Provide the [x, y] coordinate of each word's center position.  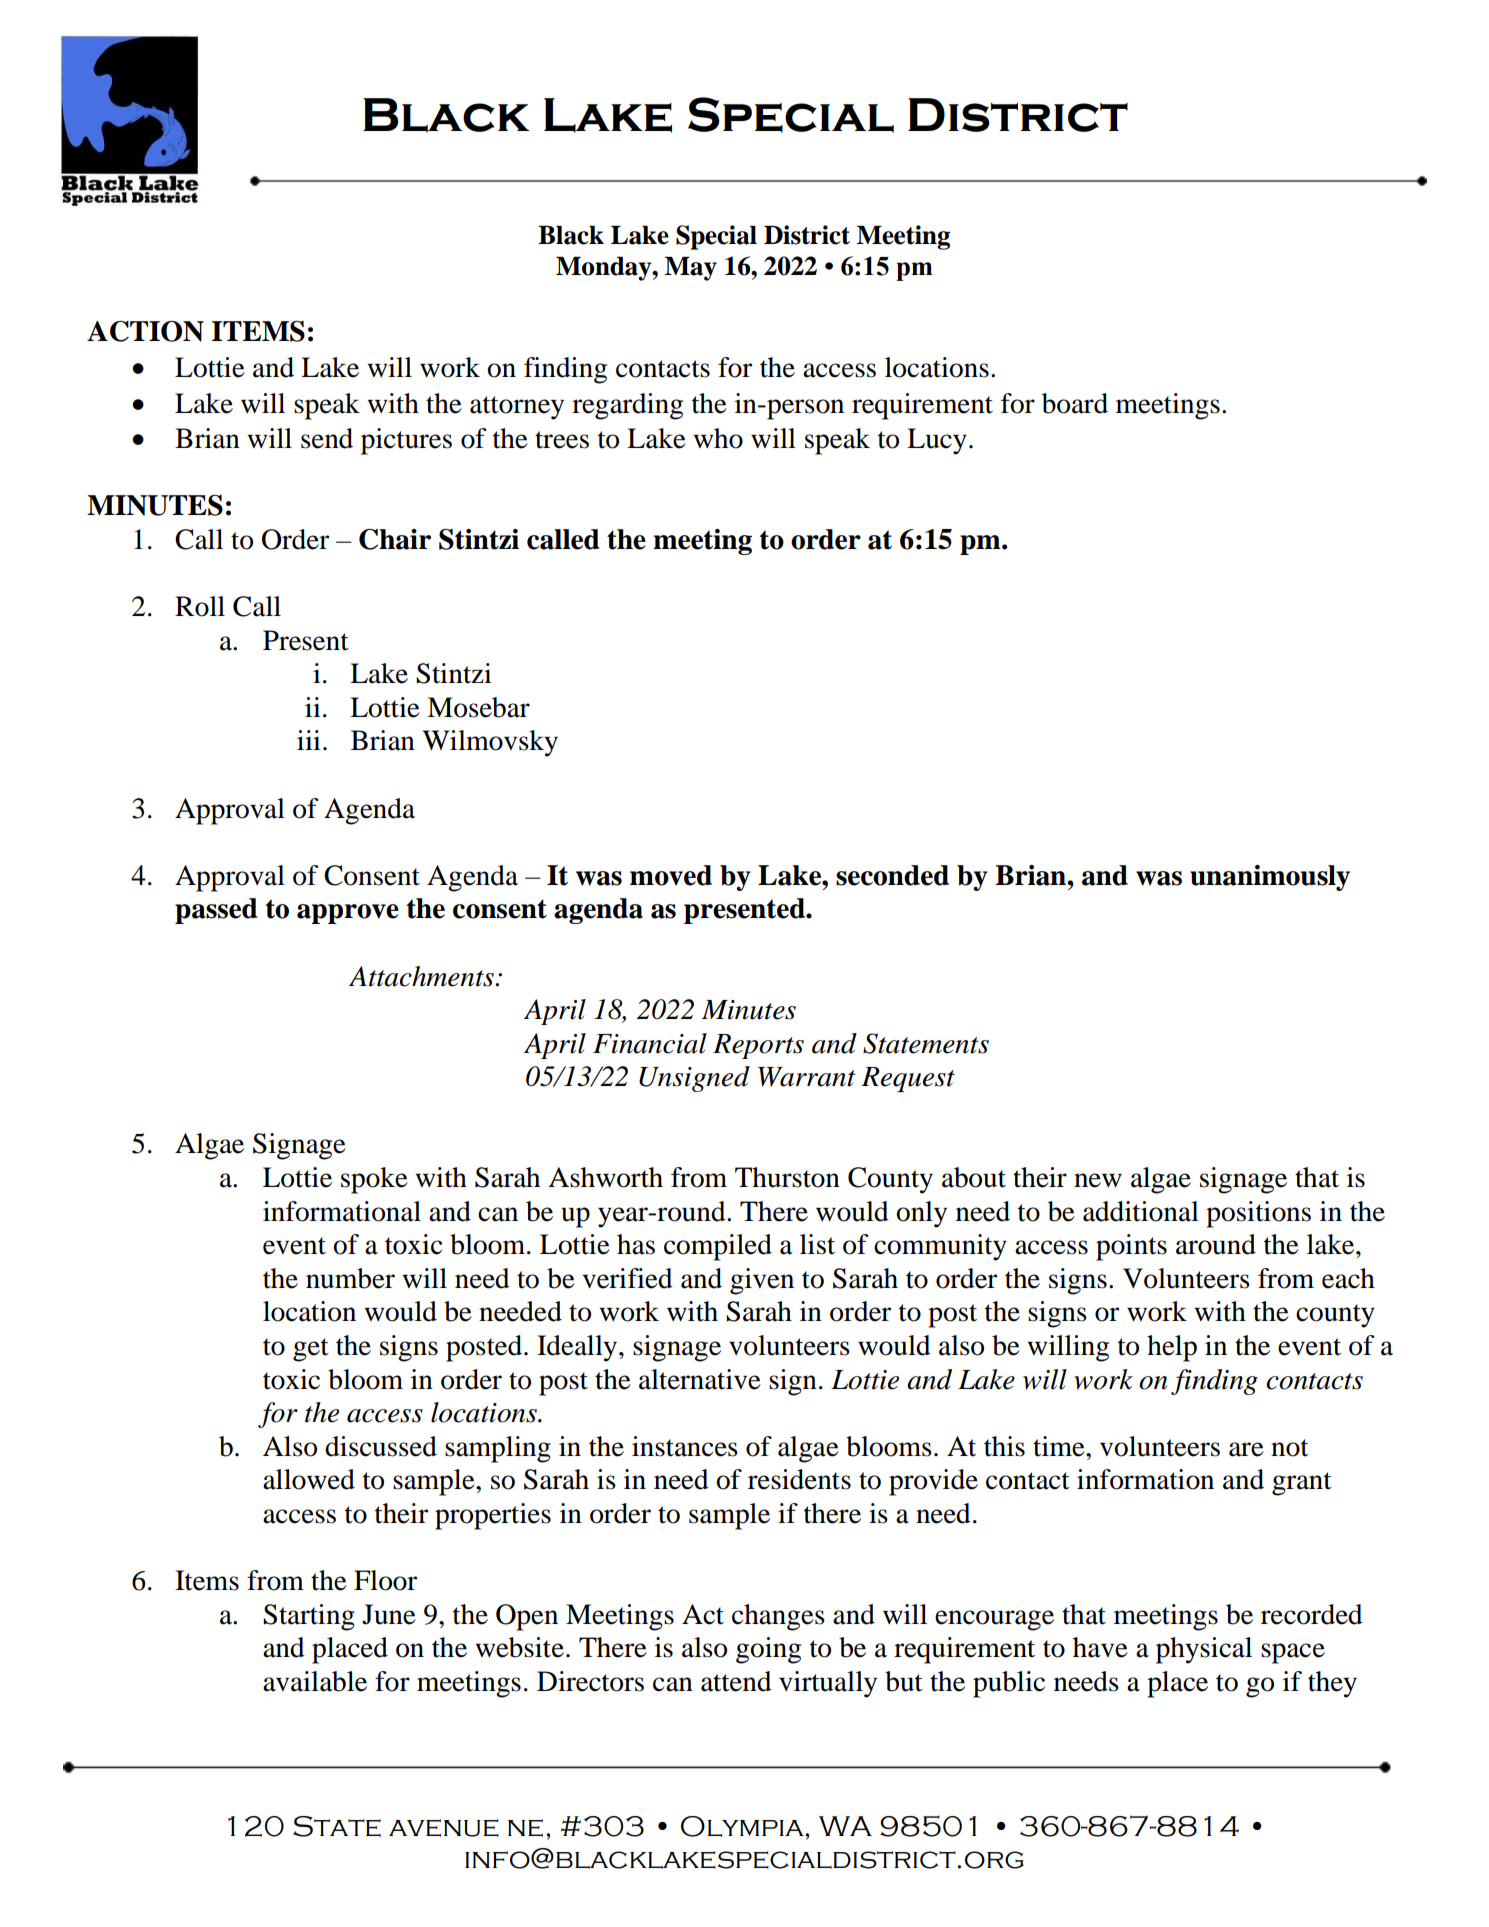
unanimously [1270, 878]
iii [309, 740]
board [1075, 403]
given [762, 1281]
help [1172, 1348]
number [350, 1278]
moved [671, 875]
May [691, 269]
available [315, 1681]
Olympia [743, 1826]
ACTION [145, 331]
